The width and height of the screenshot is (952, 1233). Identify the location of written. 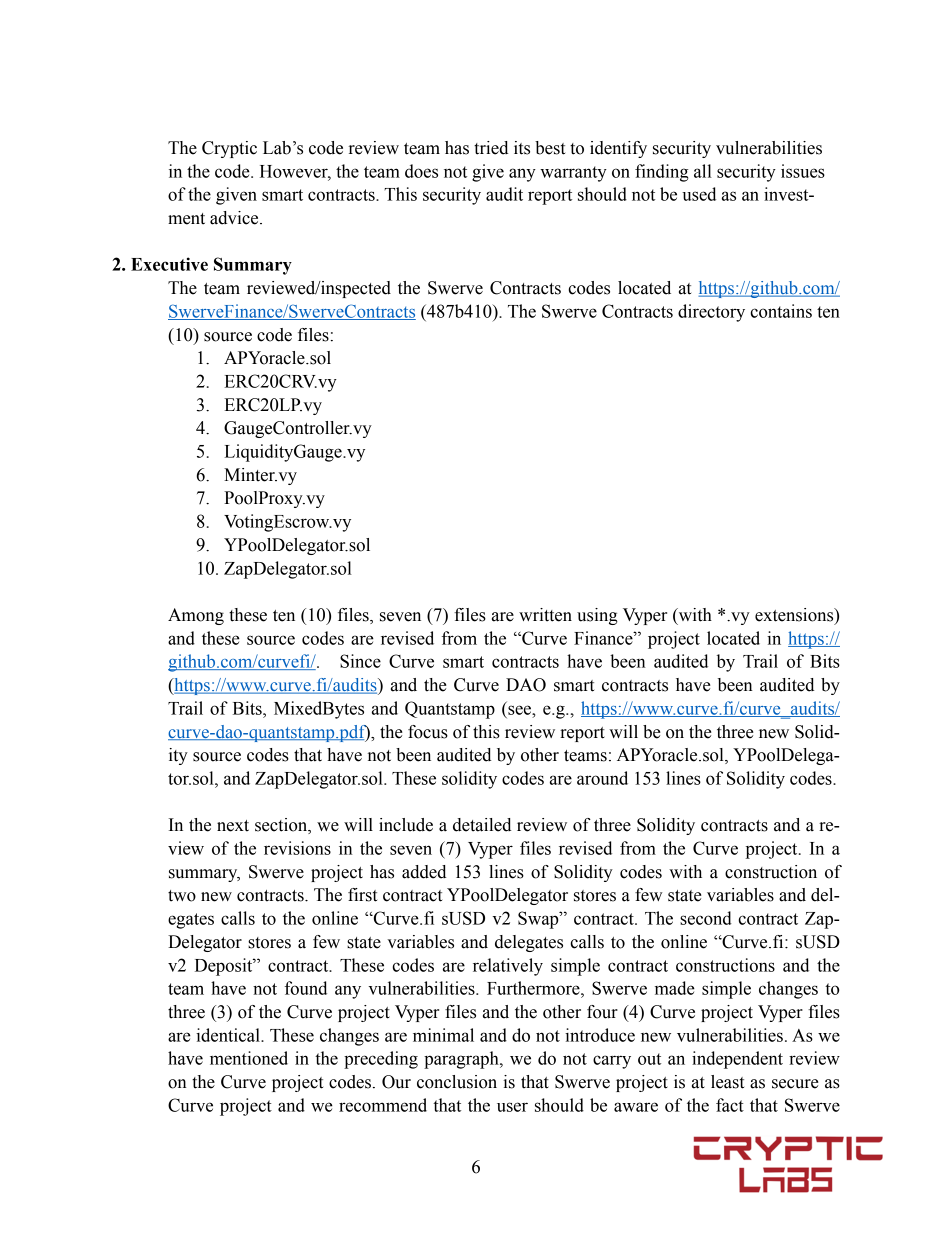
(545, 615).
